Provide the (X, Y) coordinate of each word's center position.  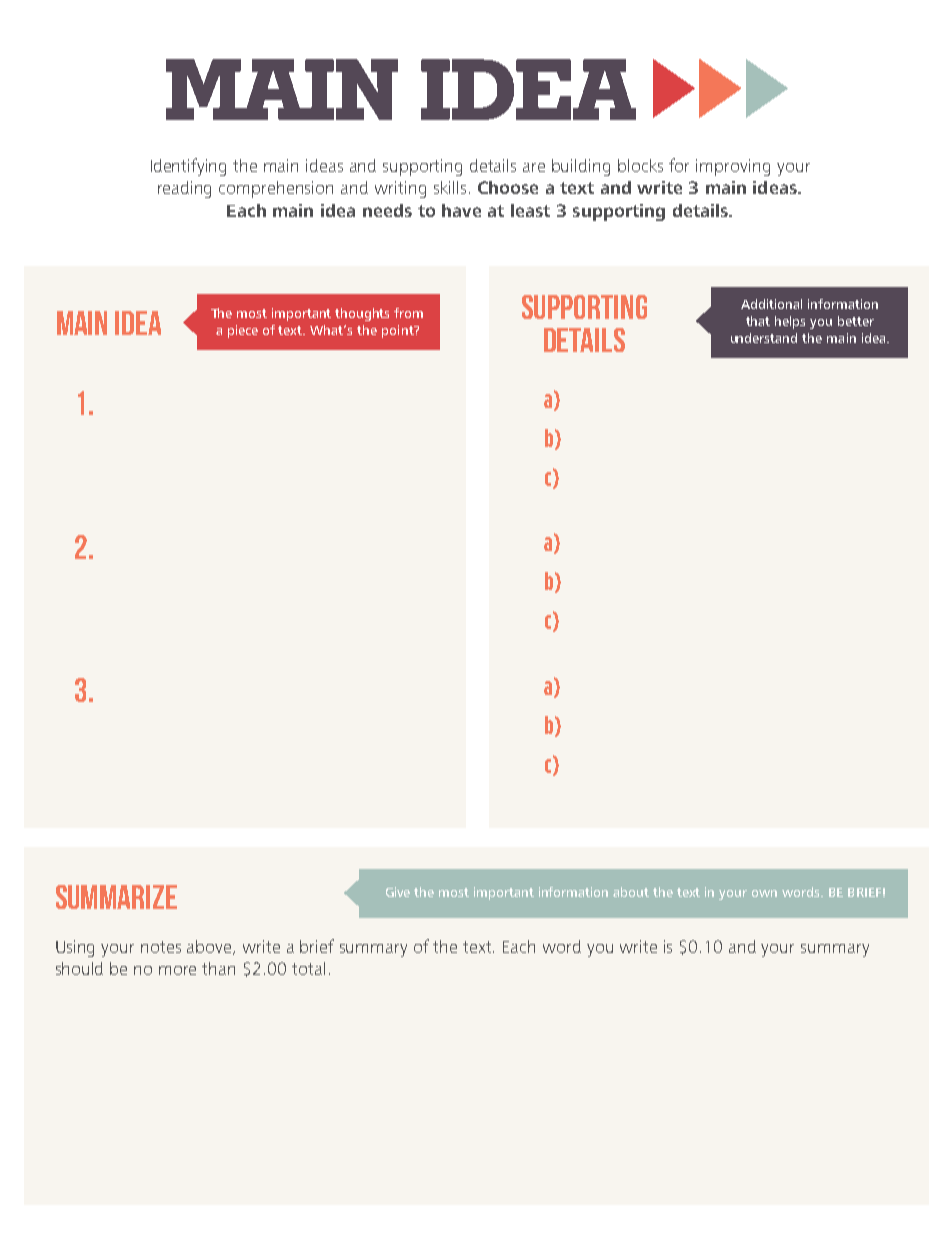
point (399, 331)
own (764, 893)
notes (161, 947)
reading (184, 189)
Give (398, 892)
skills (450, 187)
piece (243, 331)
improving (733, 167)
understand (764, 338)
